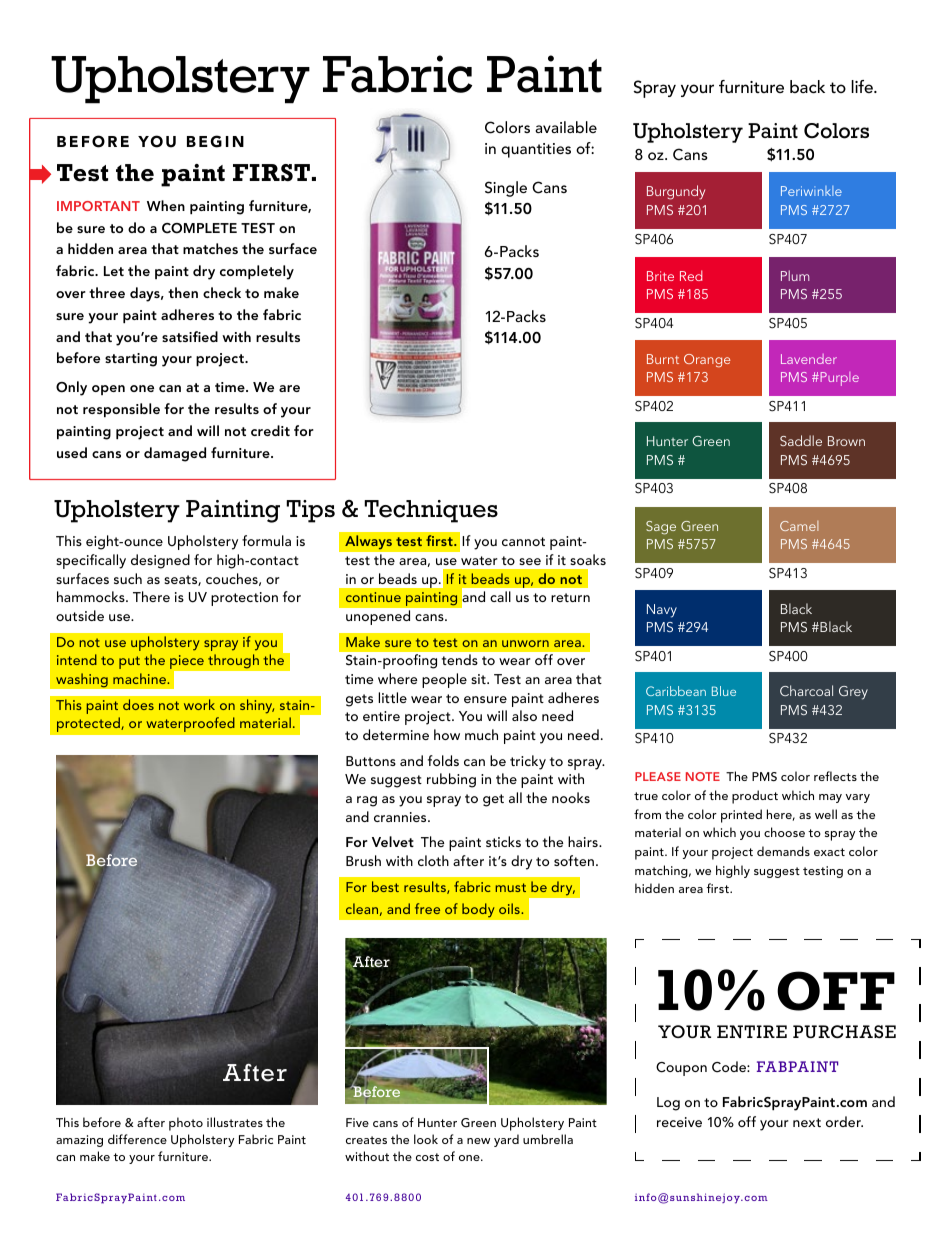 Image resolution: width=952 pixels, height=1233 pixels. What do you see at coordinates (131, 360) in the screenshot?
I see `starting` at bounding box center [131, 360].
